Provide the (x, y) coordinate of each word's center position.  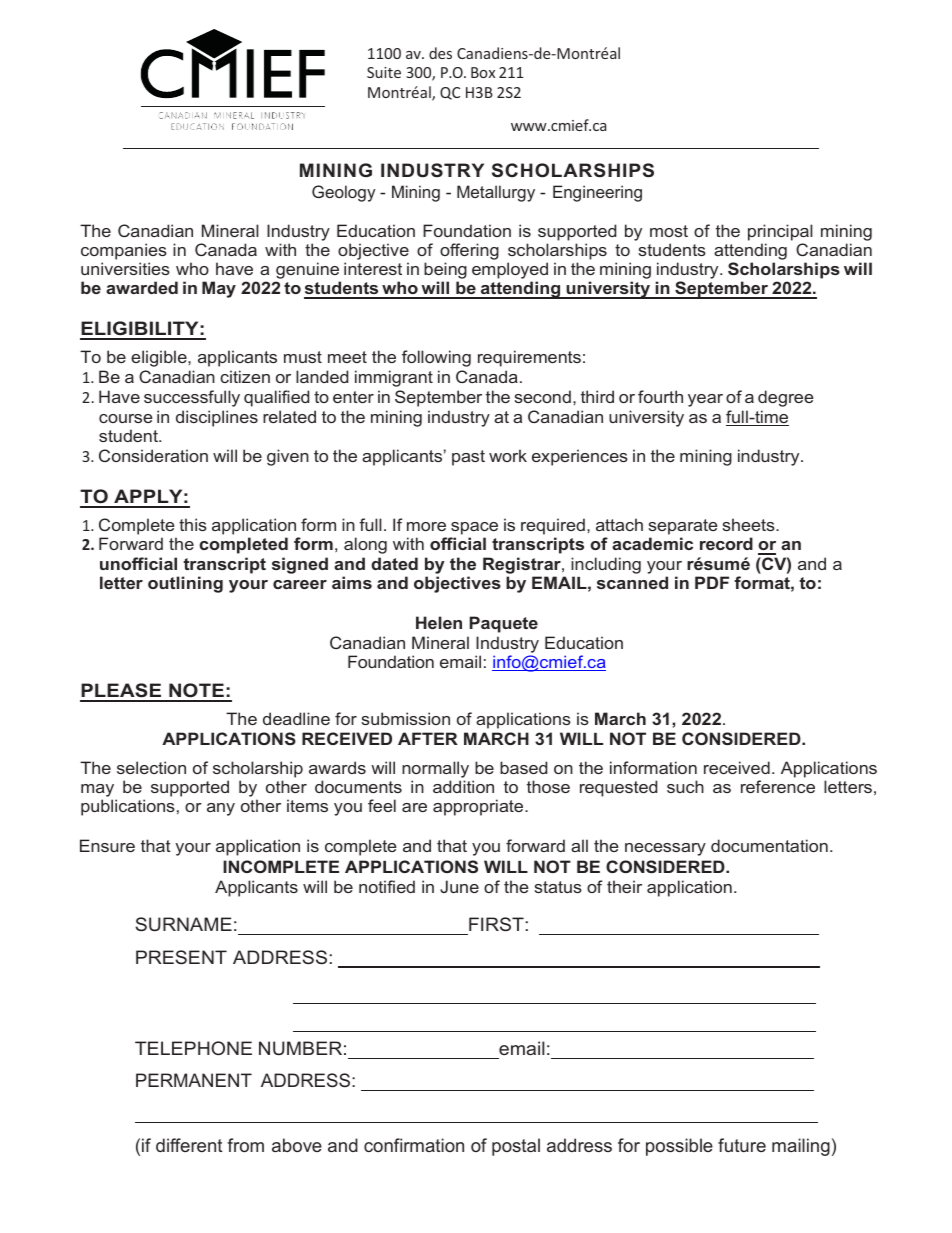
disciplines (217, 418)
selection (151, 767)
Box (483, 72)
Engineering (597, 193)
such (685, 786)
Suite (384, 72)
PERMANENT (194, 1080)
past (468, 458)
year (705, 400)
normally (435, 769)
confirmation (414, 1145)
